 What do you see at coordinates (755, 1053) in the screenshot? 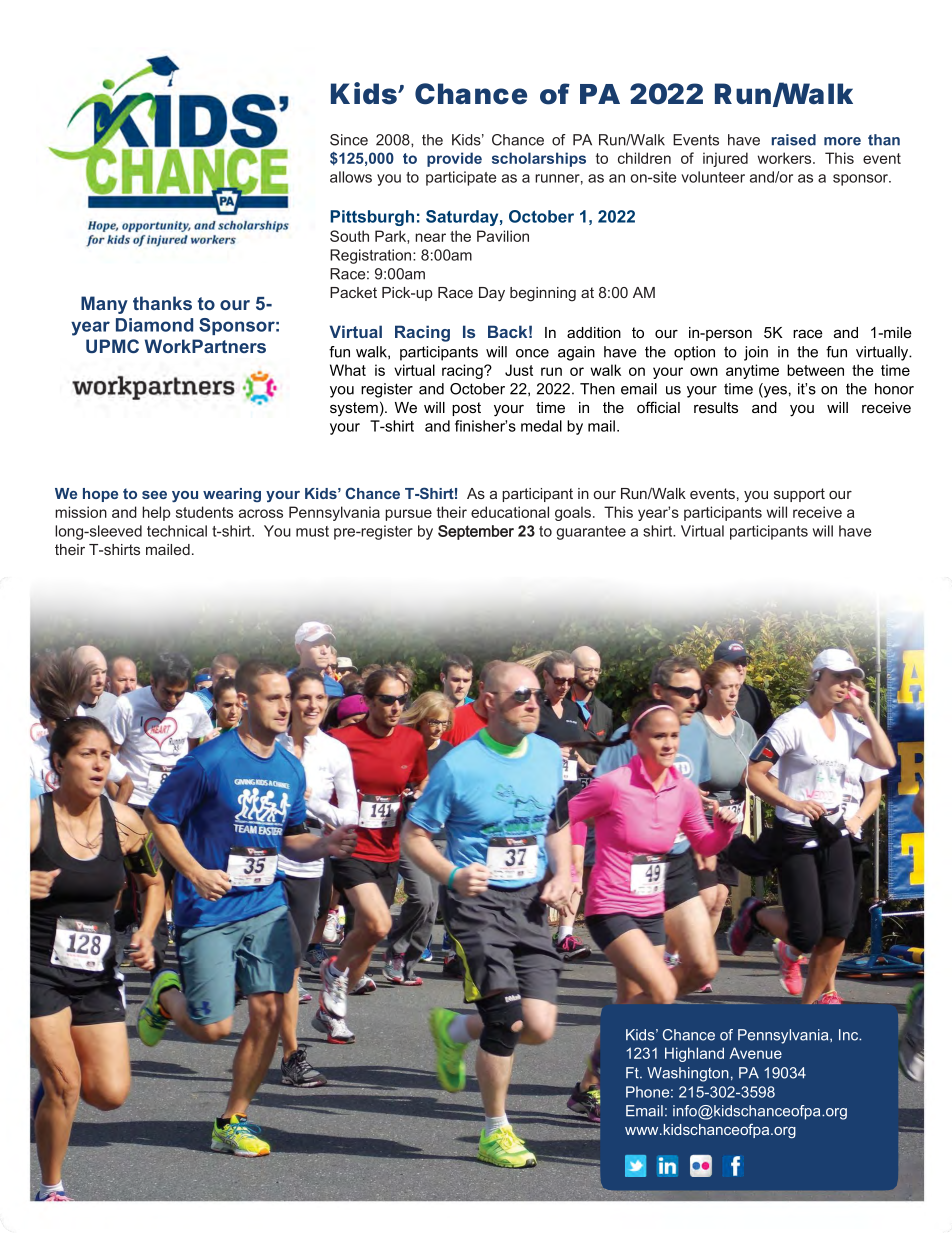
I see `Avenue` at bounding box center [755, 1053].
